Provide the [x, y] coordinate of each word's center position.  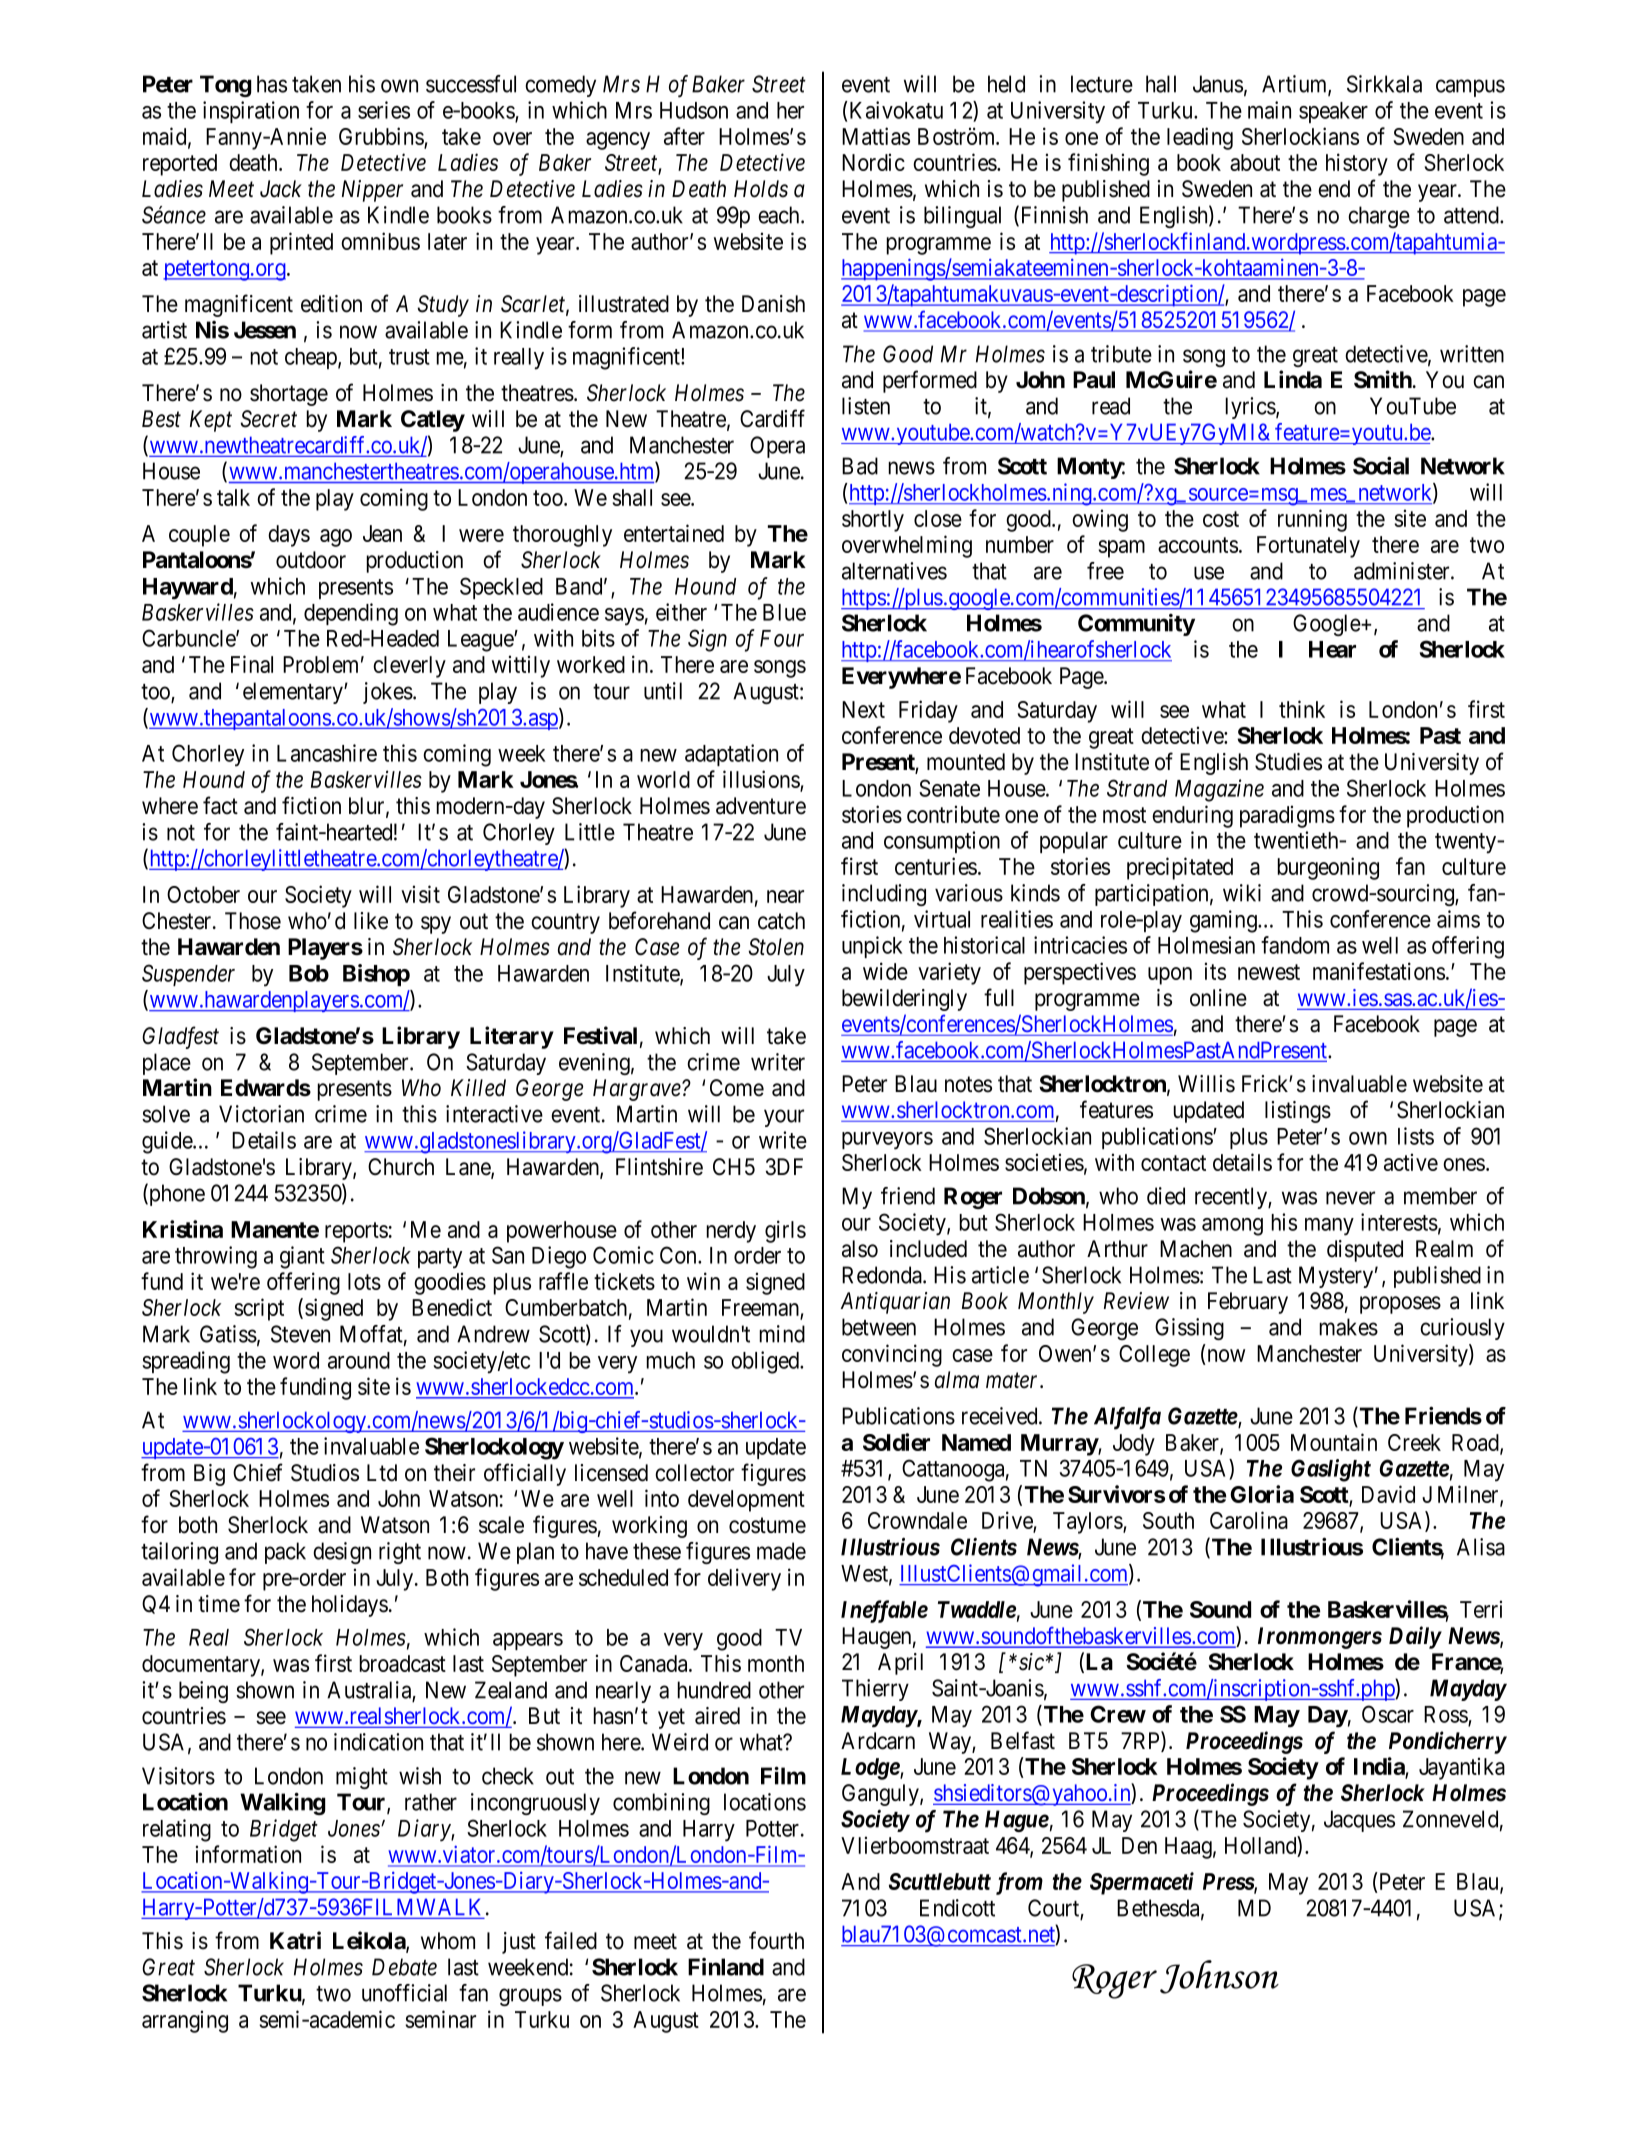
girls [785, 1231]
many [1329, 1227]
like [371, 921]
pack [285, 1553]
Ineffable [884, 1611]
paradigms [1287, 816]
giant [302, 1257]
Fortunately [1308, 547]
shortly [873, 521]
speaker [1333, 112]
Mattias [876, 136]
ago [336, 538]
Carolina [1249, 1520]
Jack [281, 189]
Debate [404, 1967]
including [884, 895]
